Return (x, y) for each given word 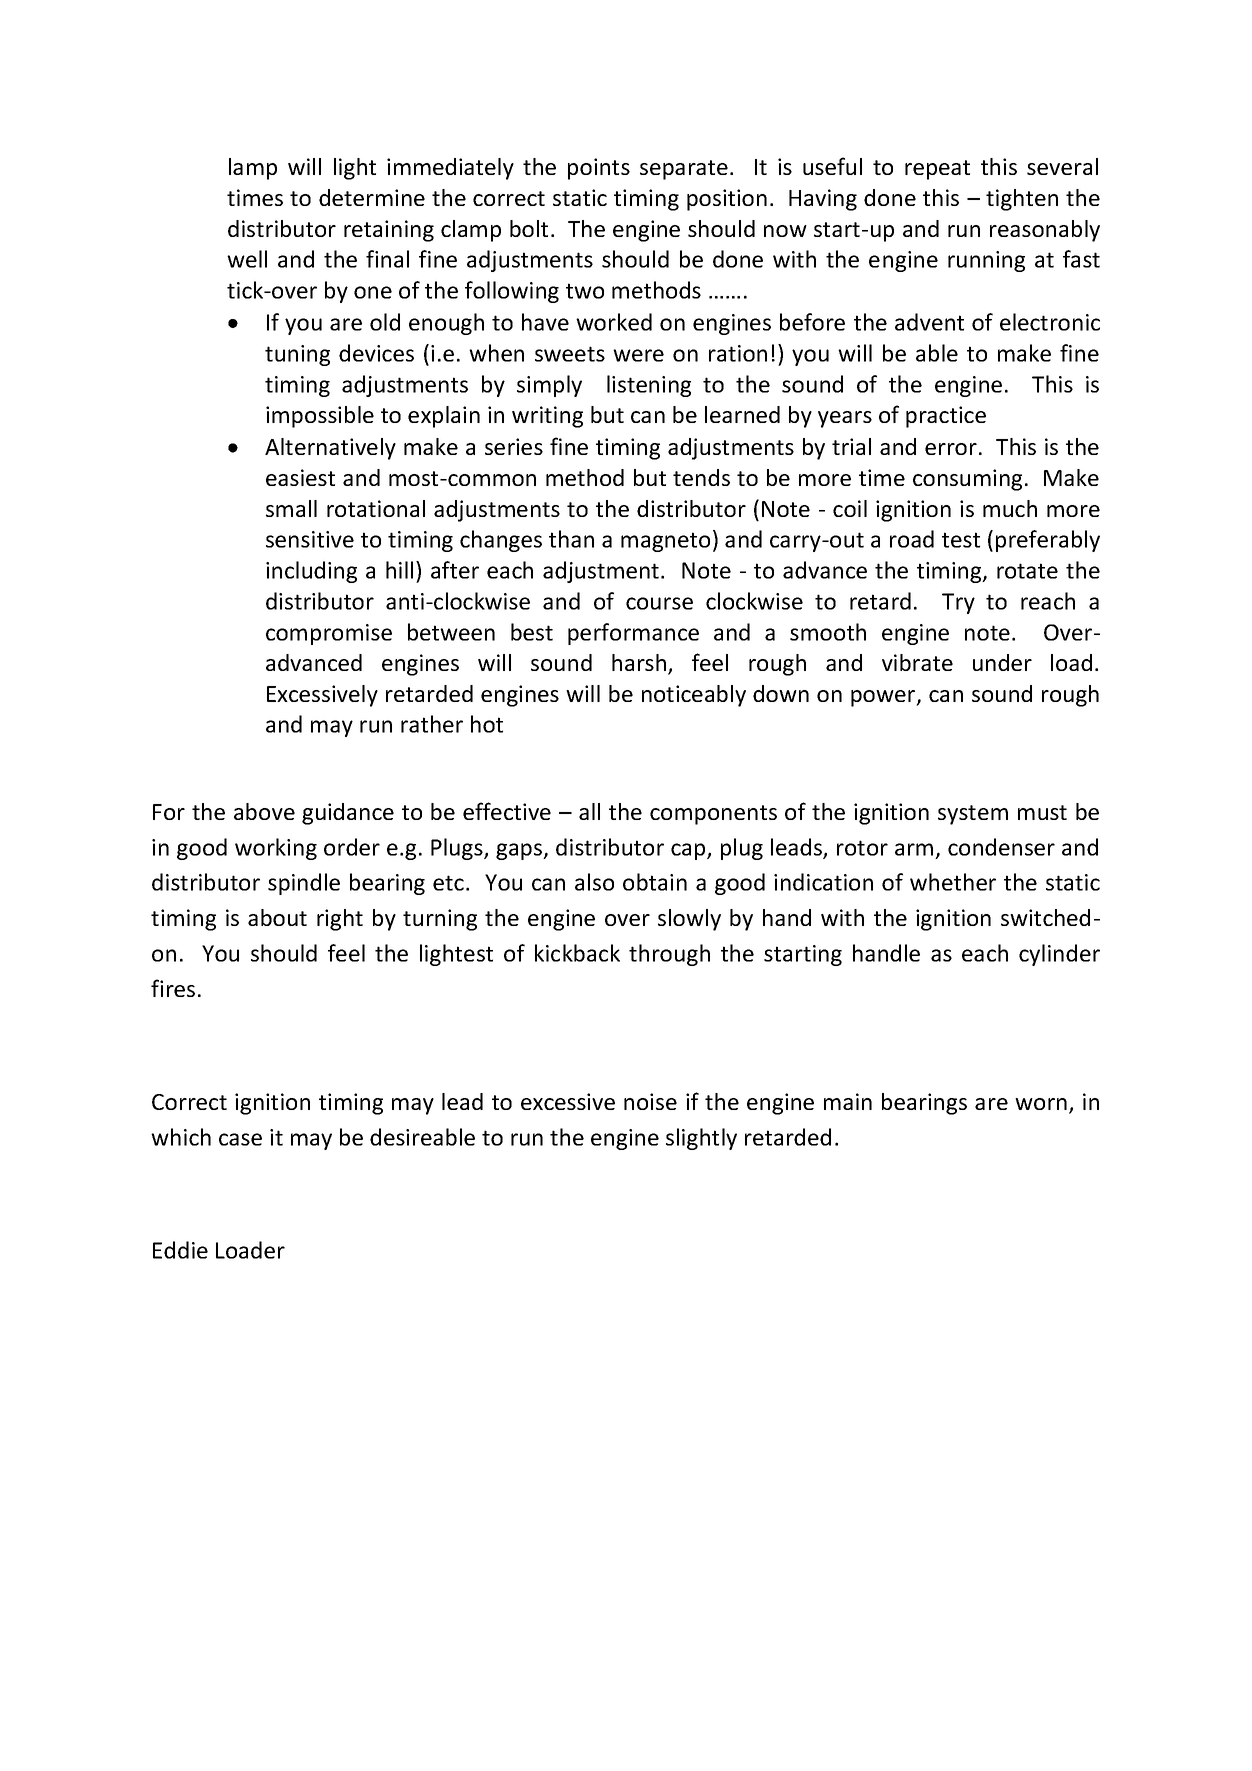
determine (372, 197)
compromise (329, 634)
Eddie (180, 1250)
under (1002, 662)
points (599, 169)
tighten (1022, 200)
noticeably (694, 696)
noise (650, 1101)
